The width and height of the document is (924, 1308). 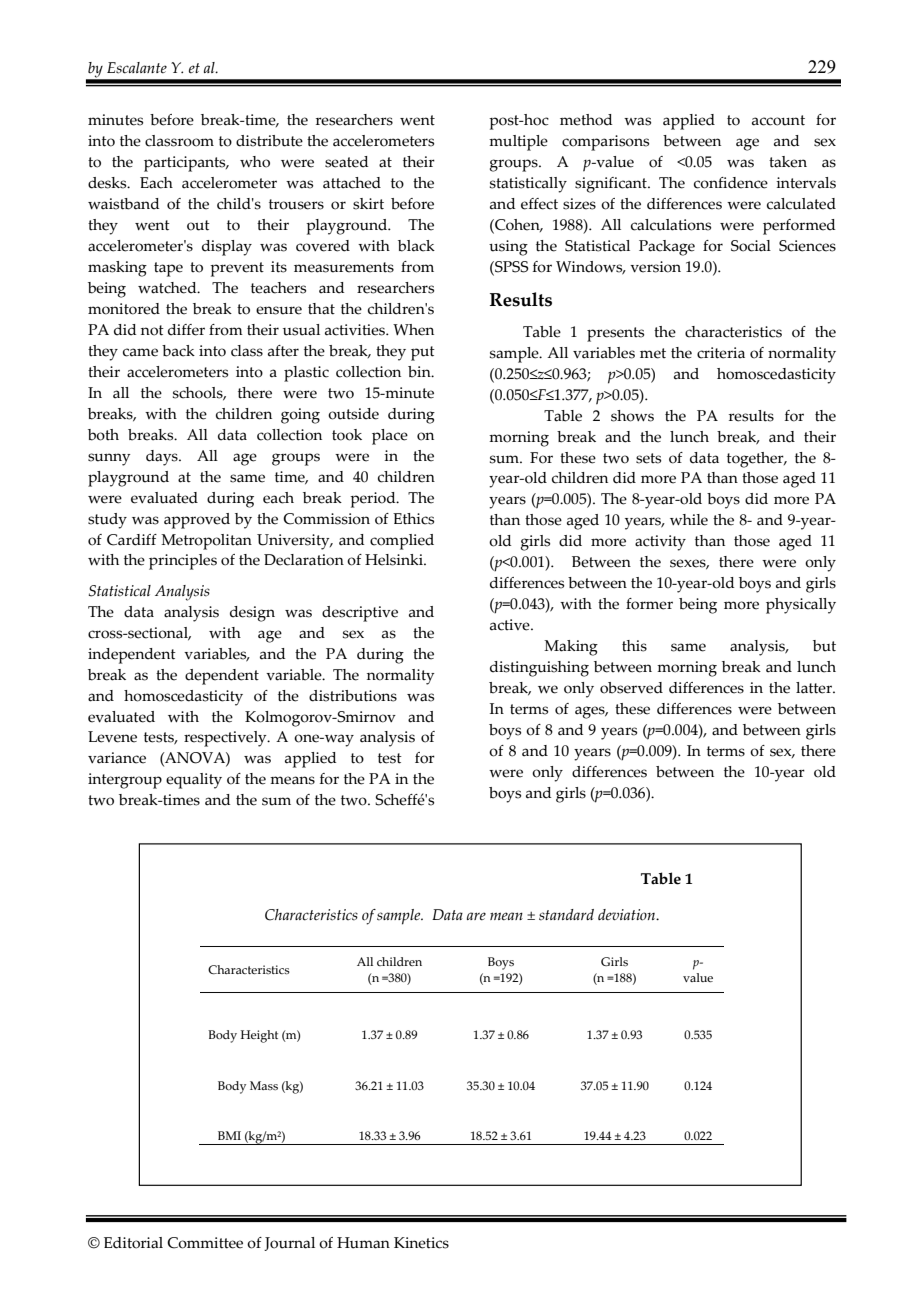 I want to click on days, so click(x=163, y=458).
